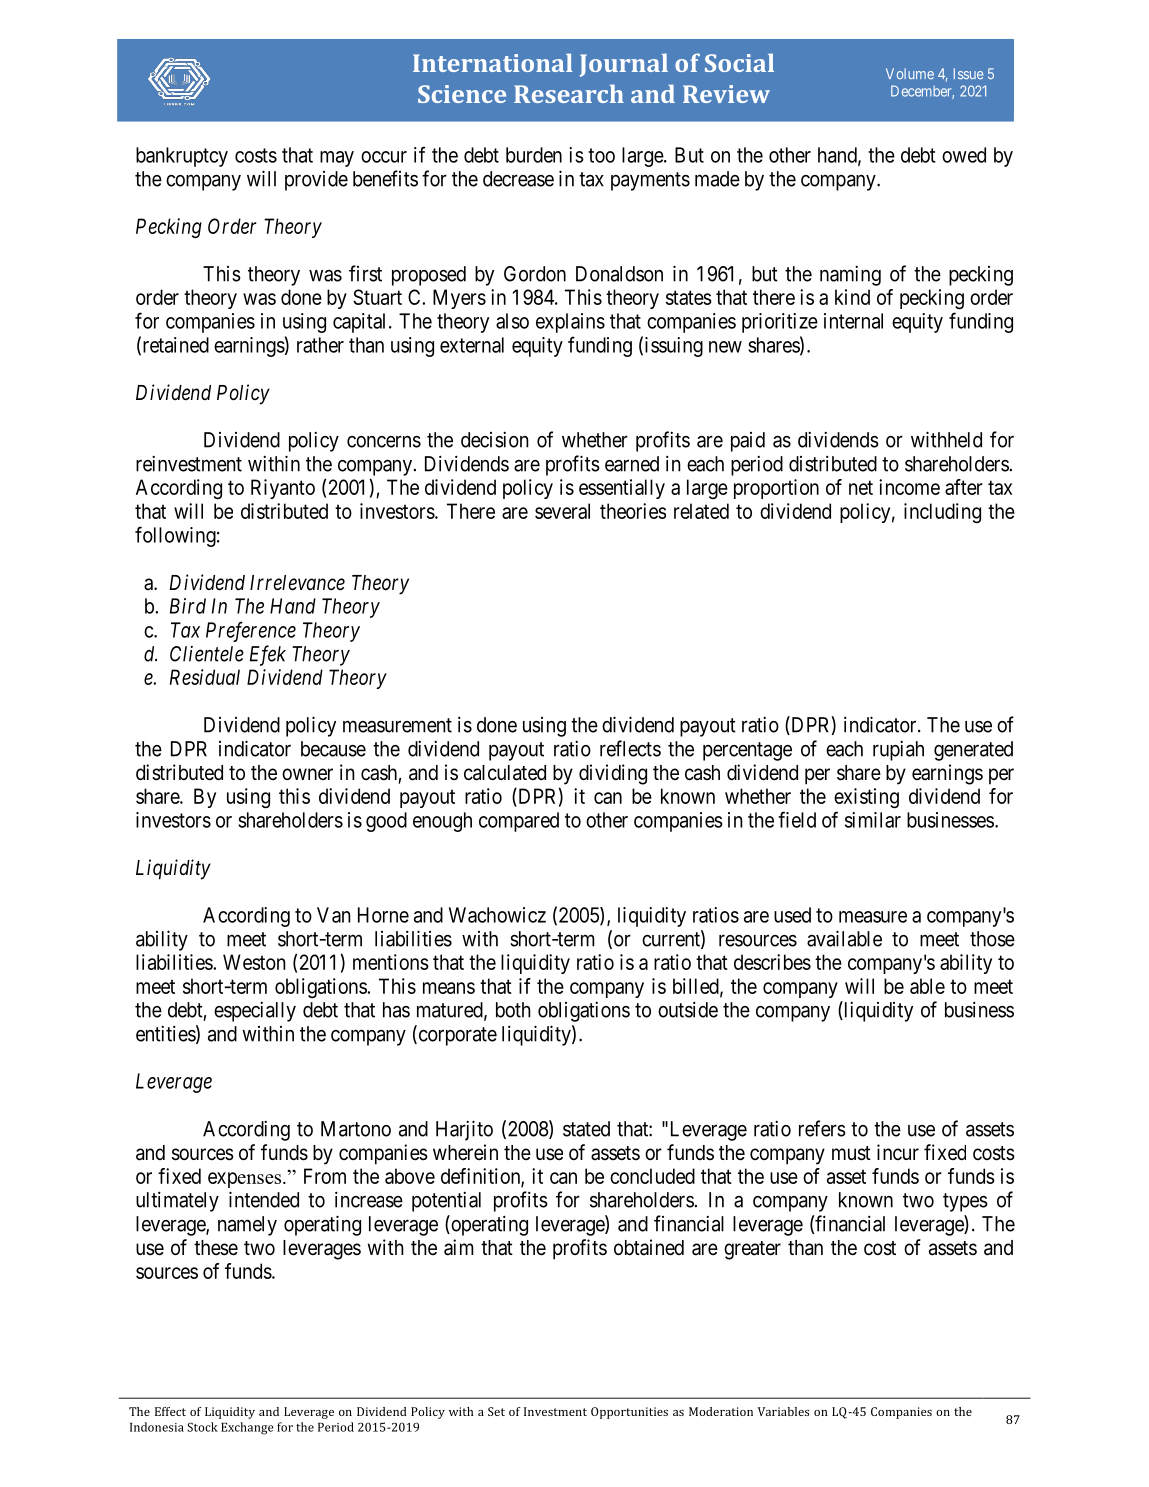 The width and height of the page is (1149, 1487). Describe the element at coordinates (910, 73) in the page. I see `Volume` at that location.
